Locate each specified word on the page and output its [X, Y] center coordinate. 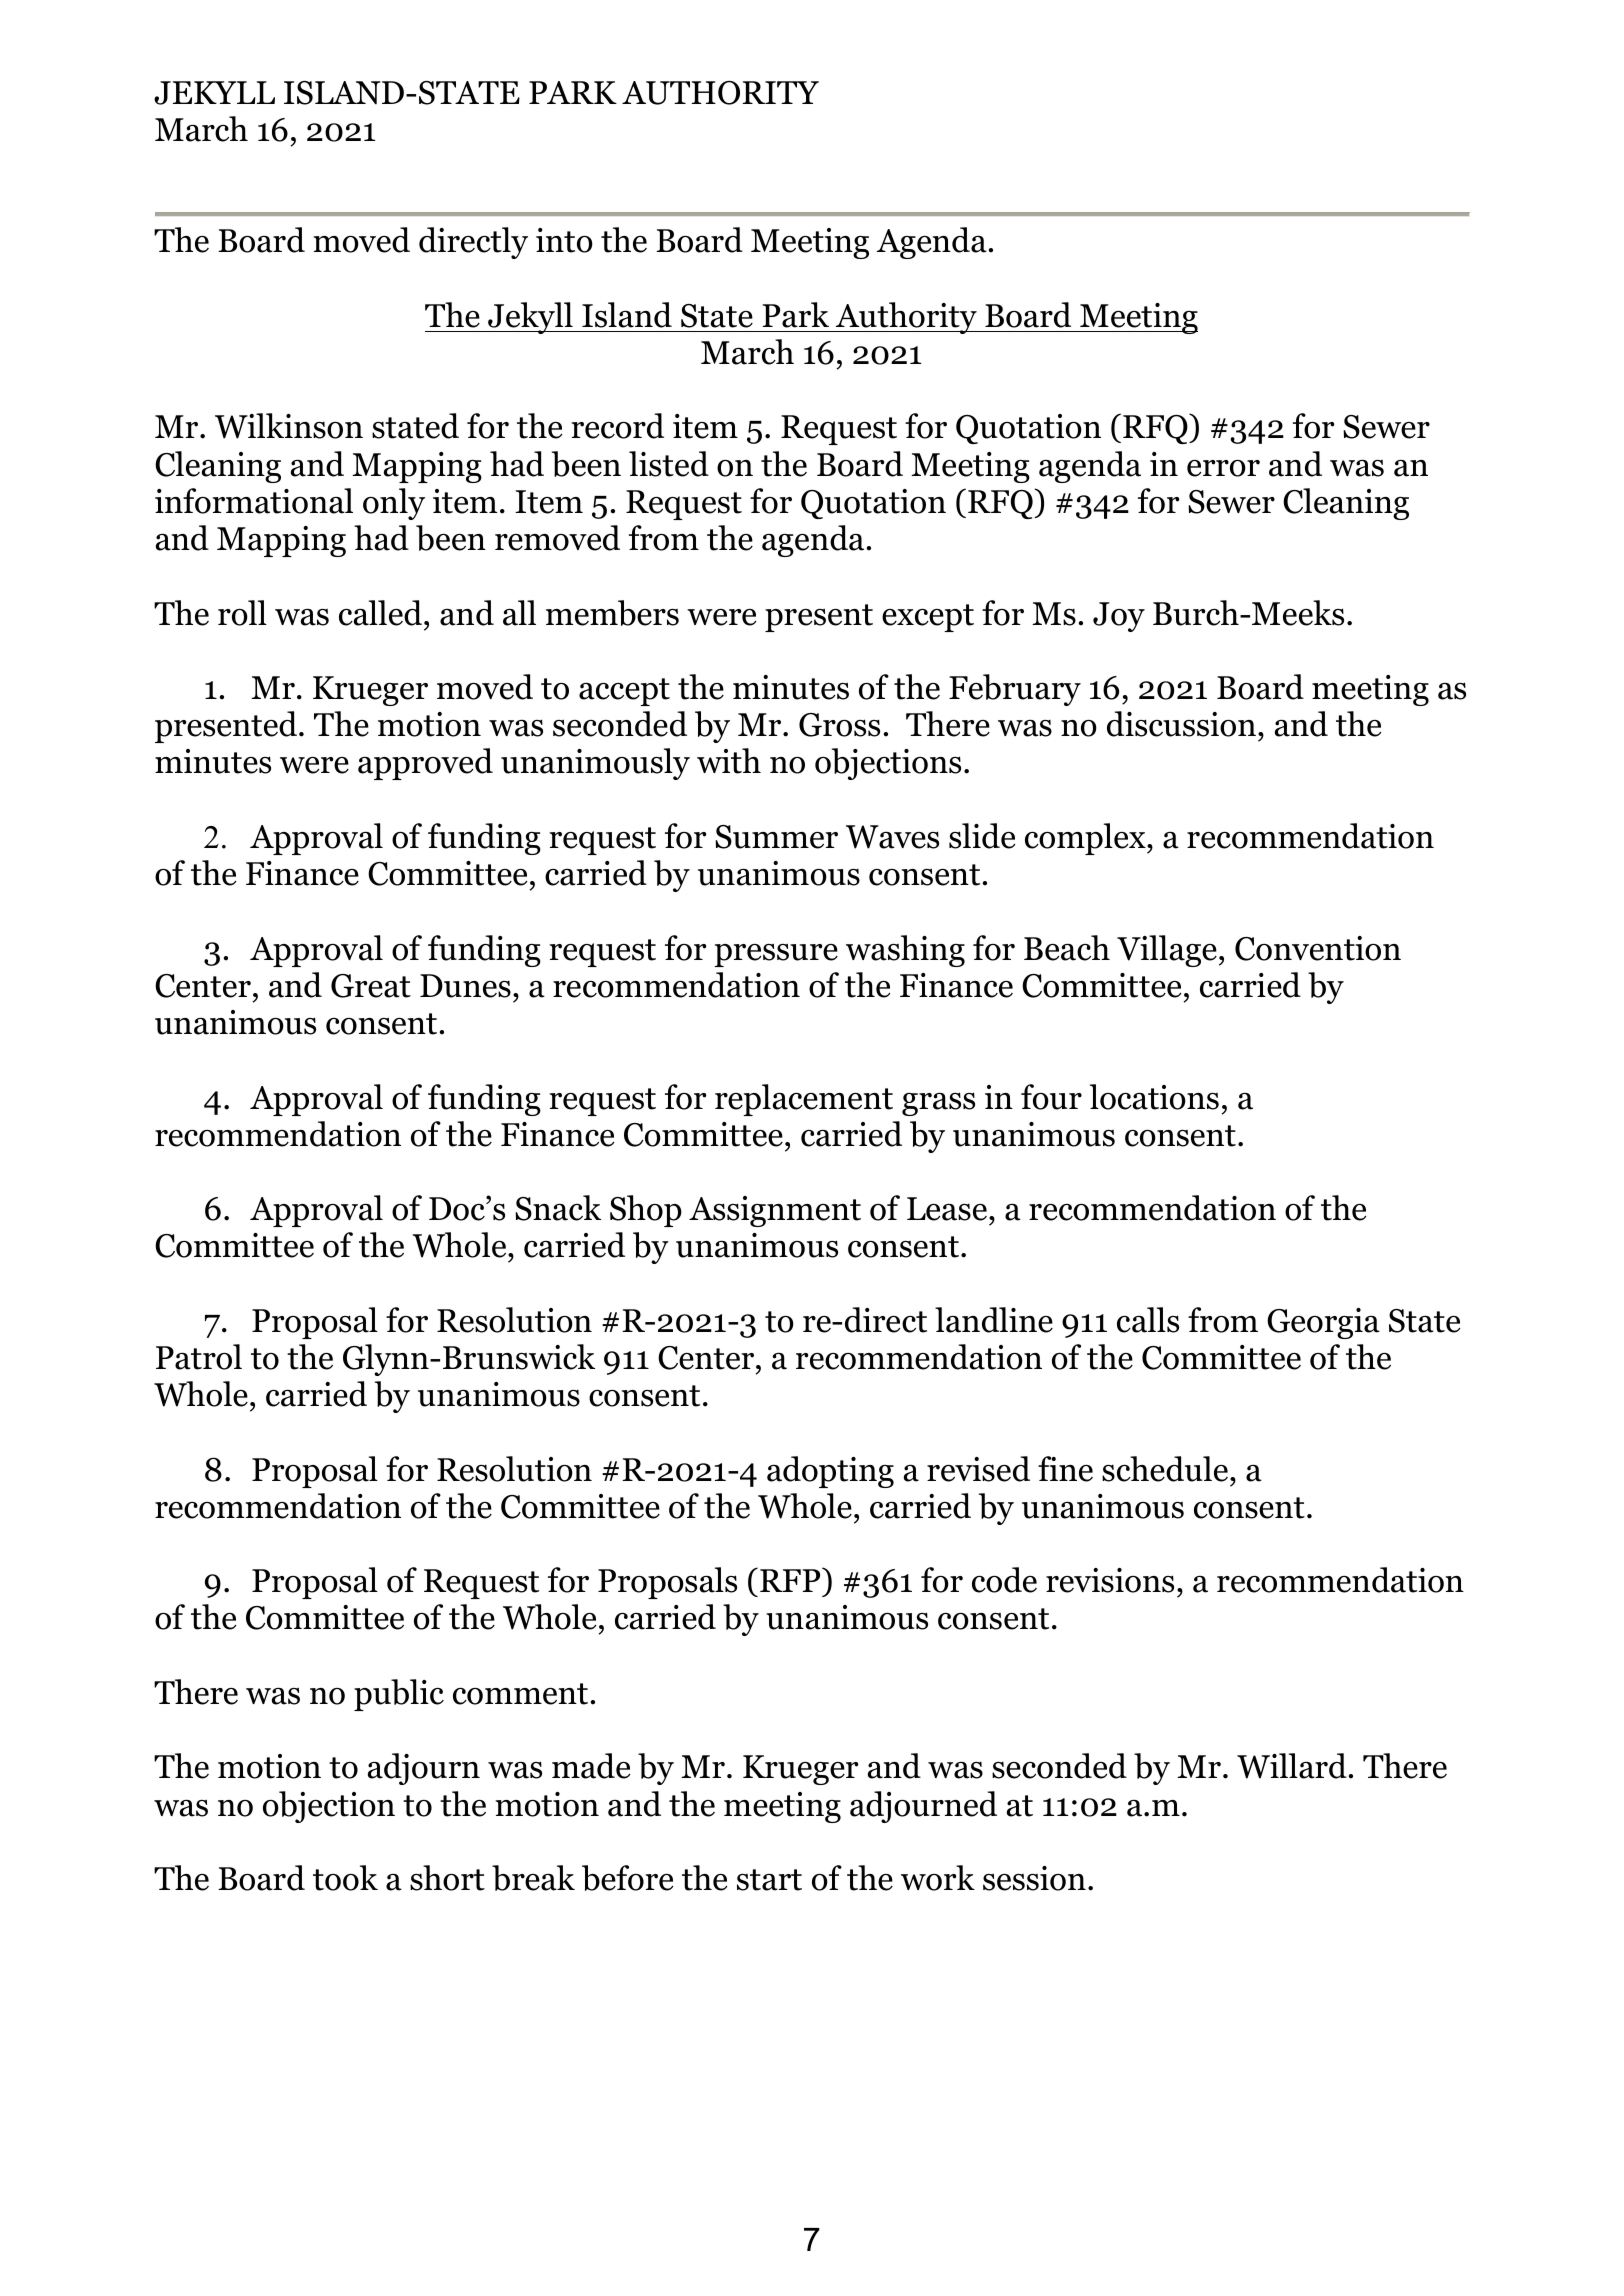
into [564, 240]
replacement [804, 1100]
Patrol [199, 1357]
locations [1154, 1097]
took [345, 1878]
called [382, 613]
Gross [839, 725]
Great [371, 986]
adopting [830, 1472]
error [1223, 468]
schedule [1165, 1469]
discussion [1181, 724]
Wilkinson [289, 426]
